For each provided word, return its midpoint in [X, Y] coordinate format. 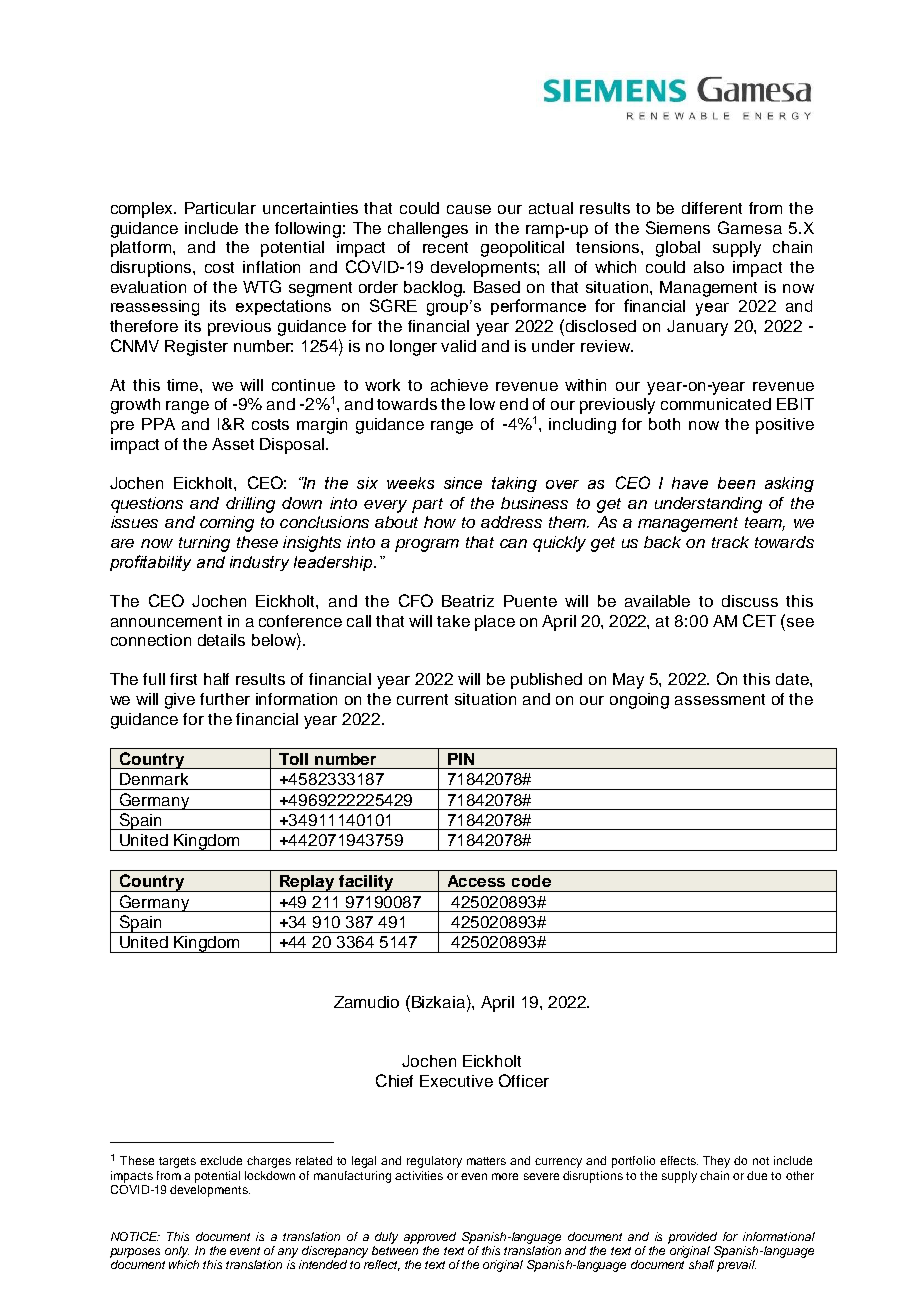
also [709, 267]
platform [141, 249]
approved [430, 1238]
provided [692, 1238]
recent [445, 247]
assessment [720, 699]
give [180, 701]
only [177, 1252]
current [422, 699]
